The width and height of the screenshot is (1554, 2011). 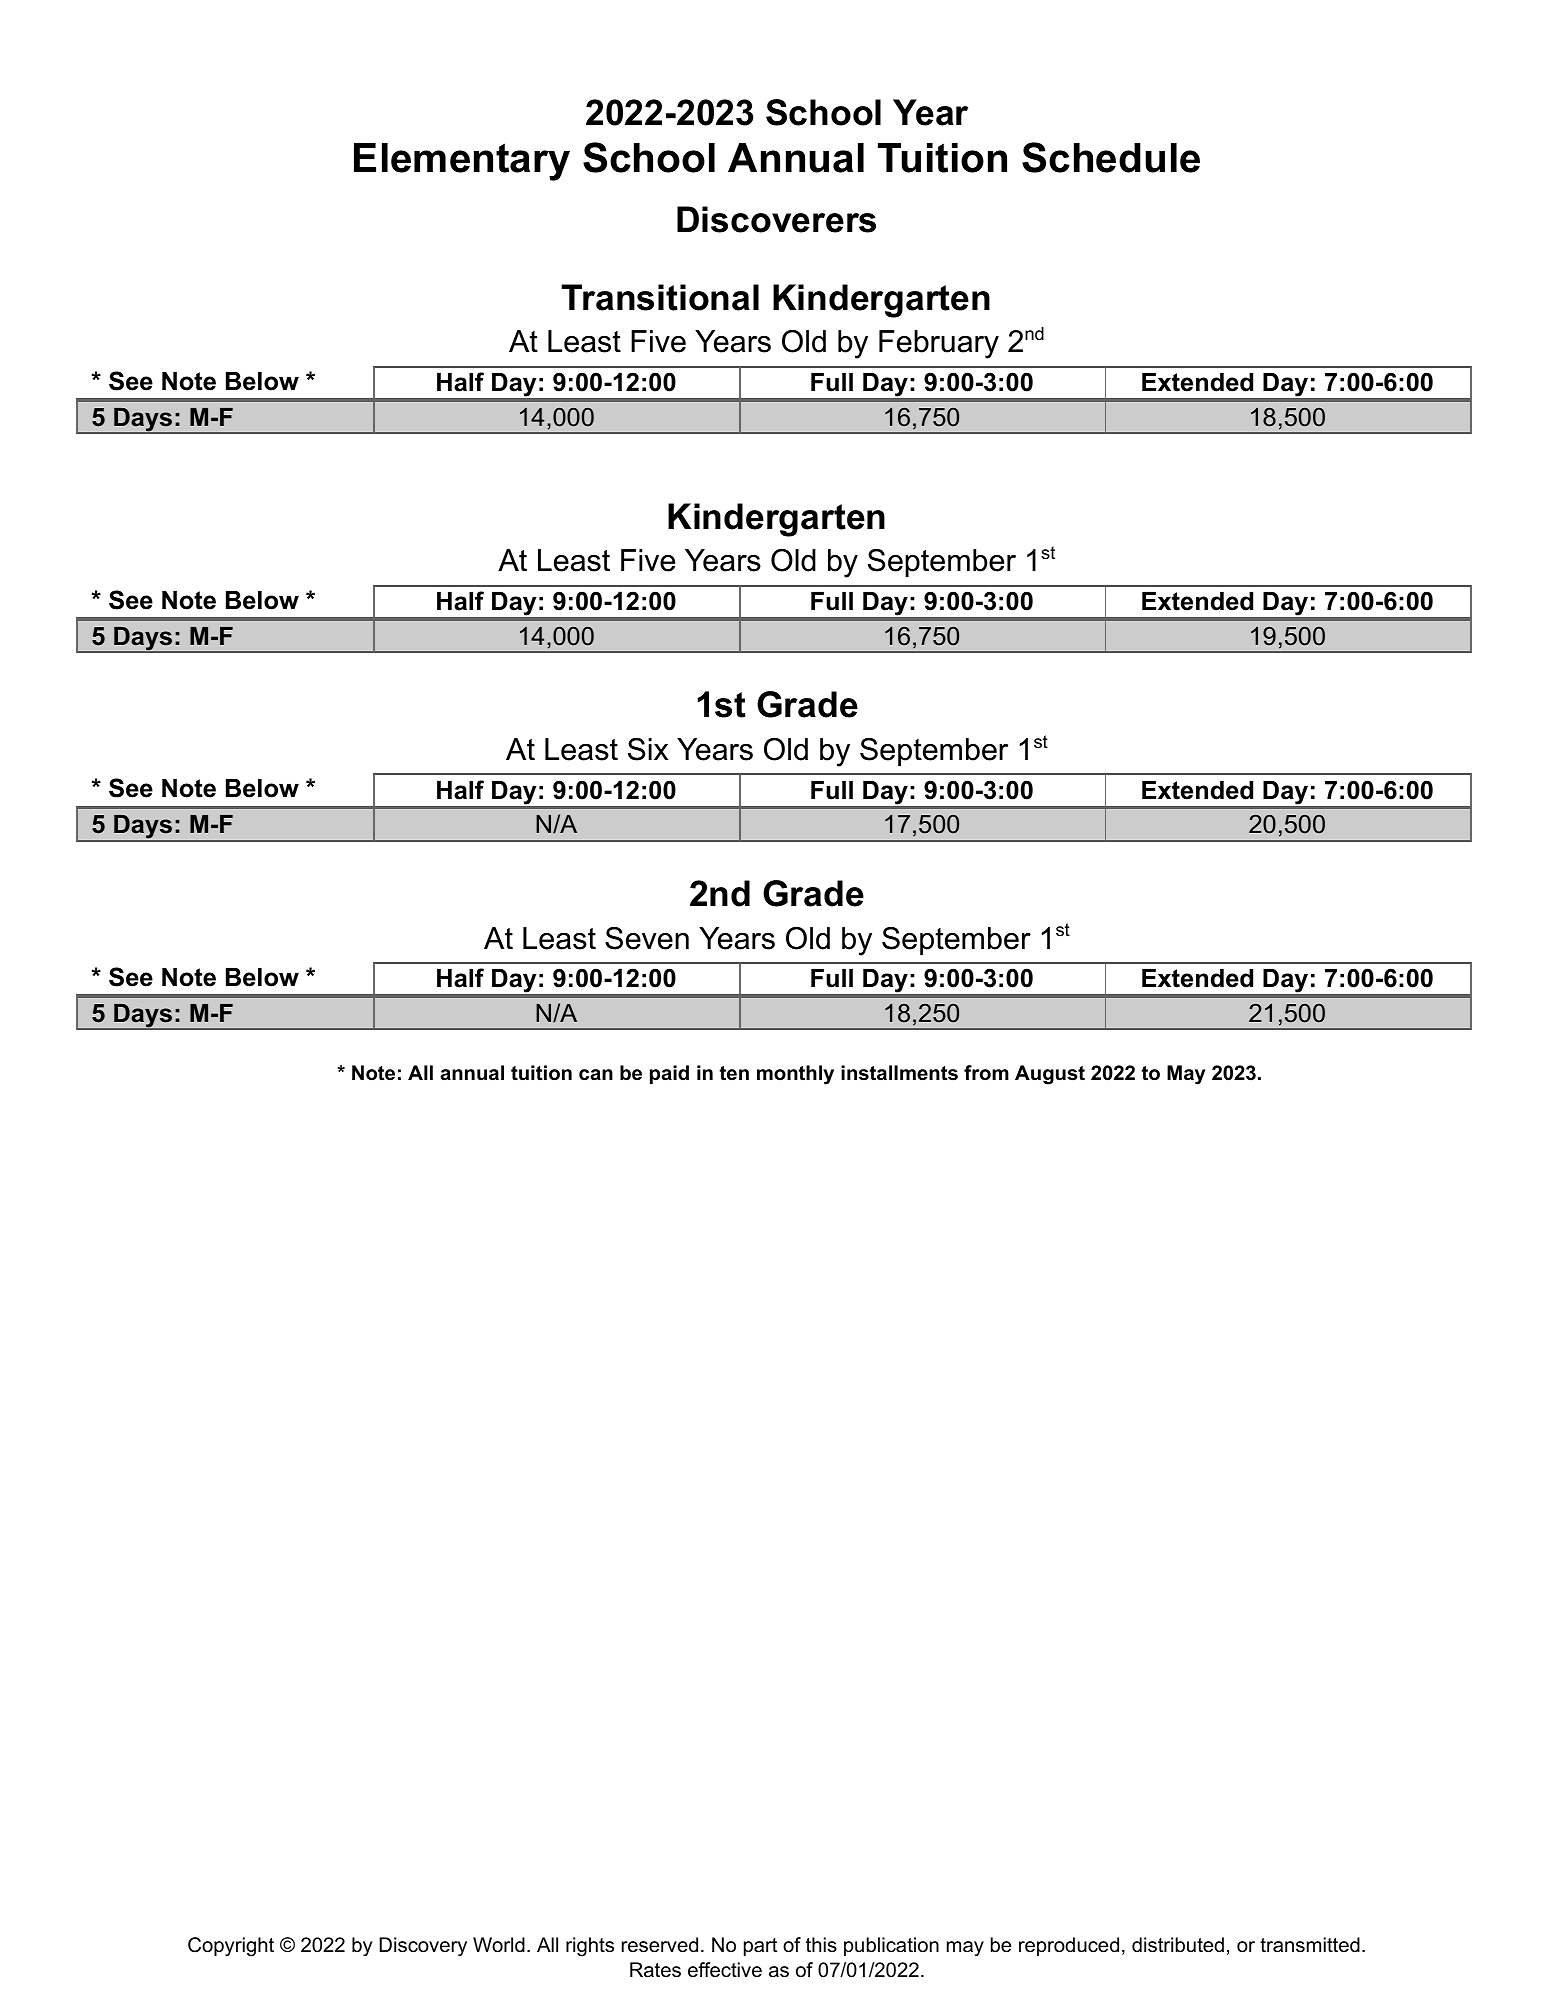 I want to click on August, so click(x=1050, y=1075).
